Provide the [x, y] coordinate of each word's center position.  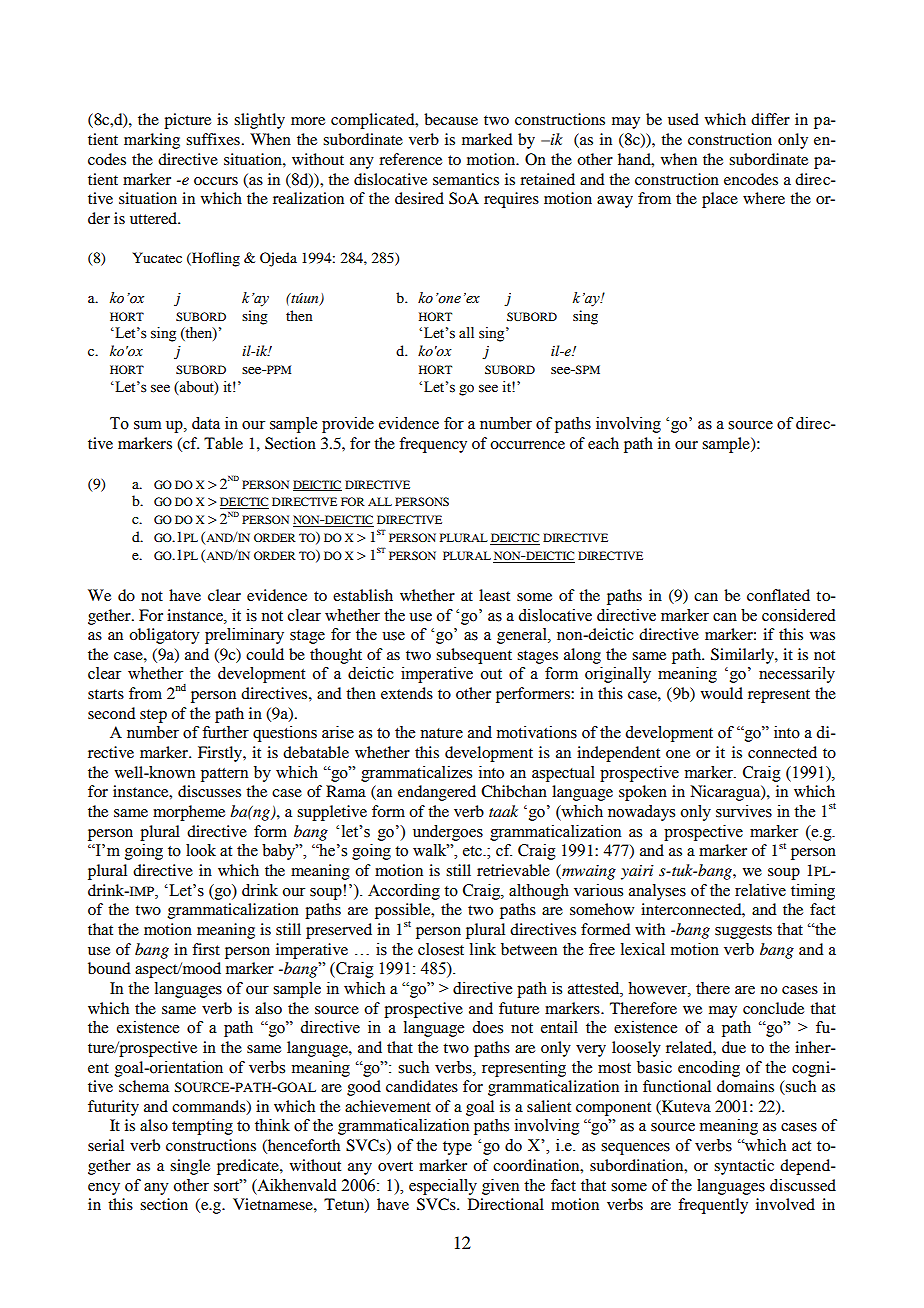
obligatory [164, 636]
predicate [249, 1167]
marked [487, 139]
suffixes [213, 139]
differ [770, 119]
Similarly [743, 656]
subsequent [474, 656]
